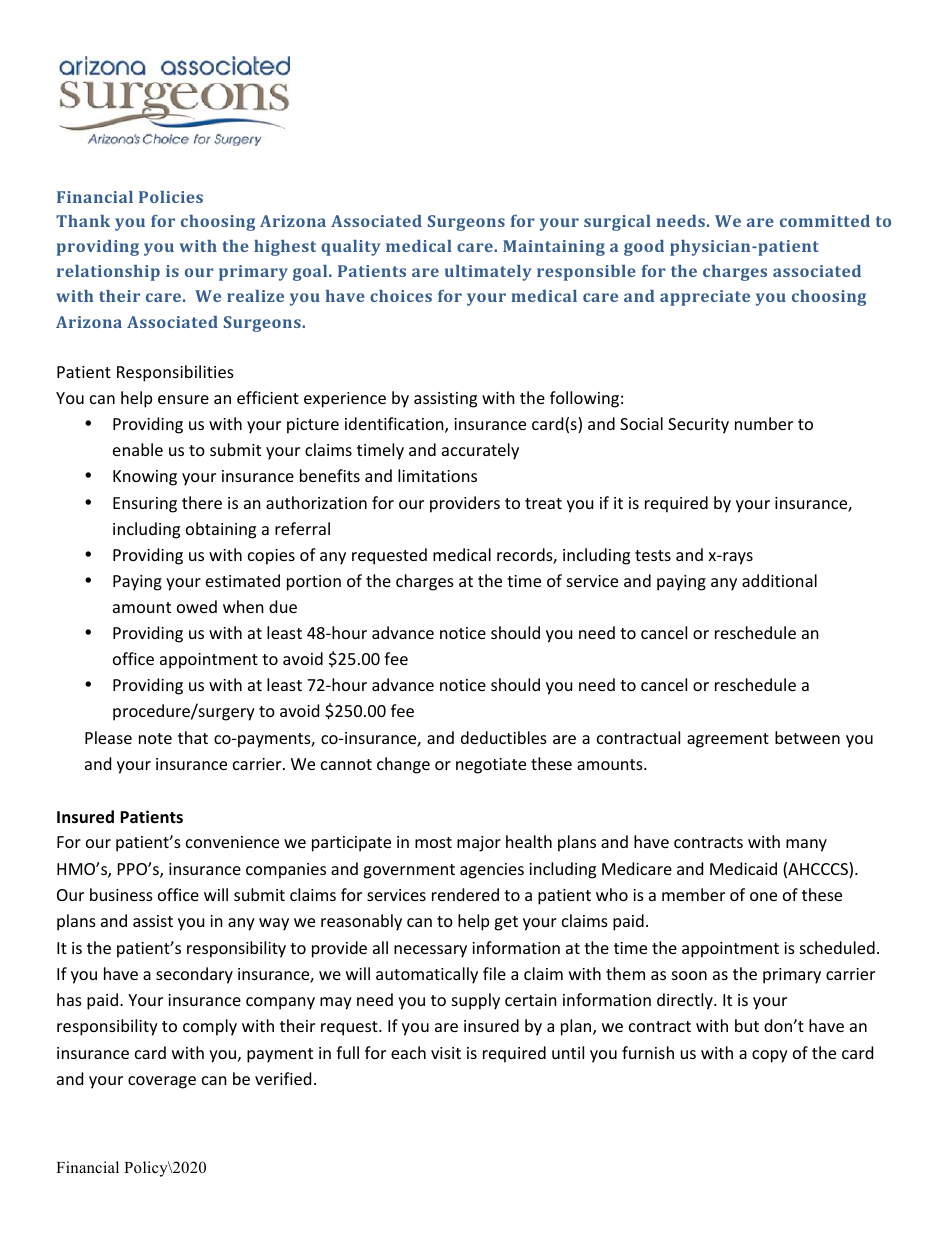 Image resolution: width=952 pixels, height=1233 pixels. I want to click on Medicaid, so click(743, 868).
